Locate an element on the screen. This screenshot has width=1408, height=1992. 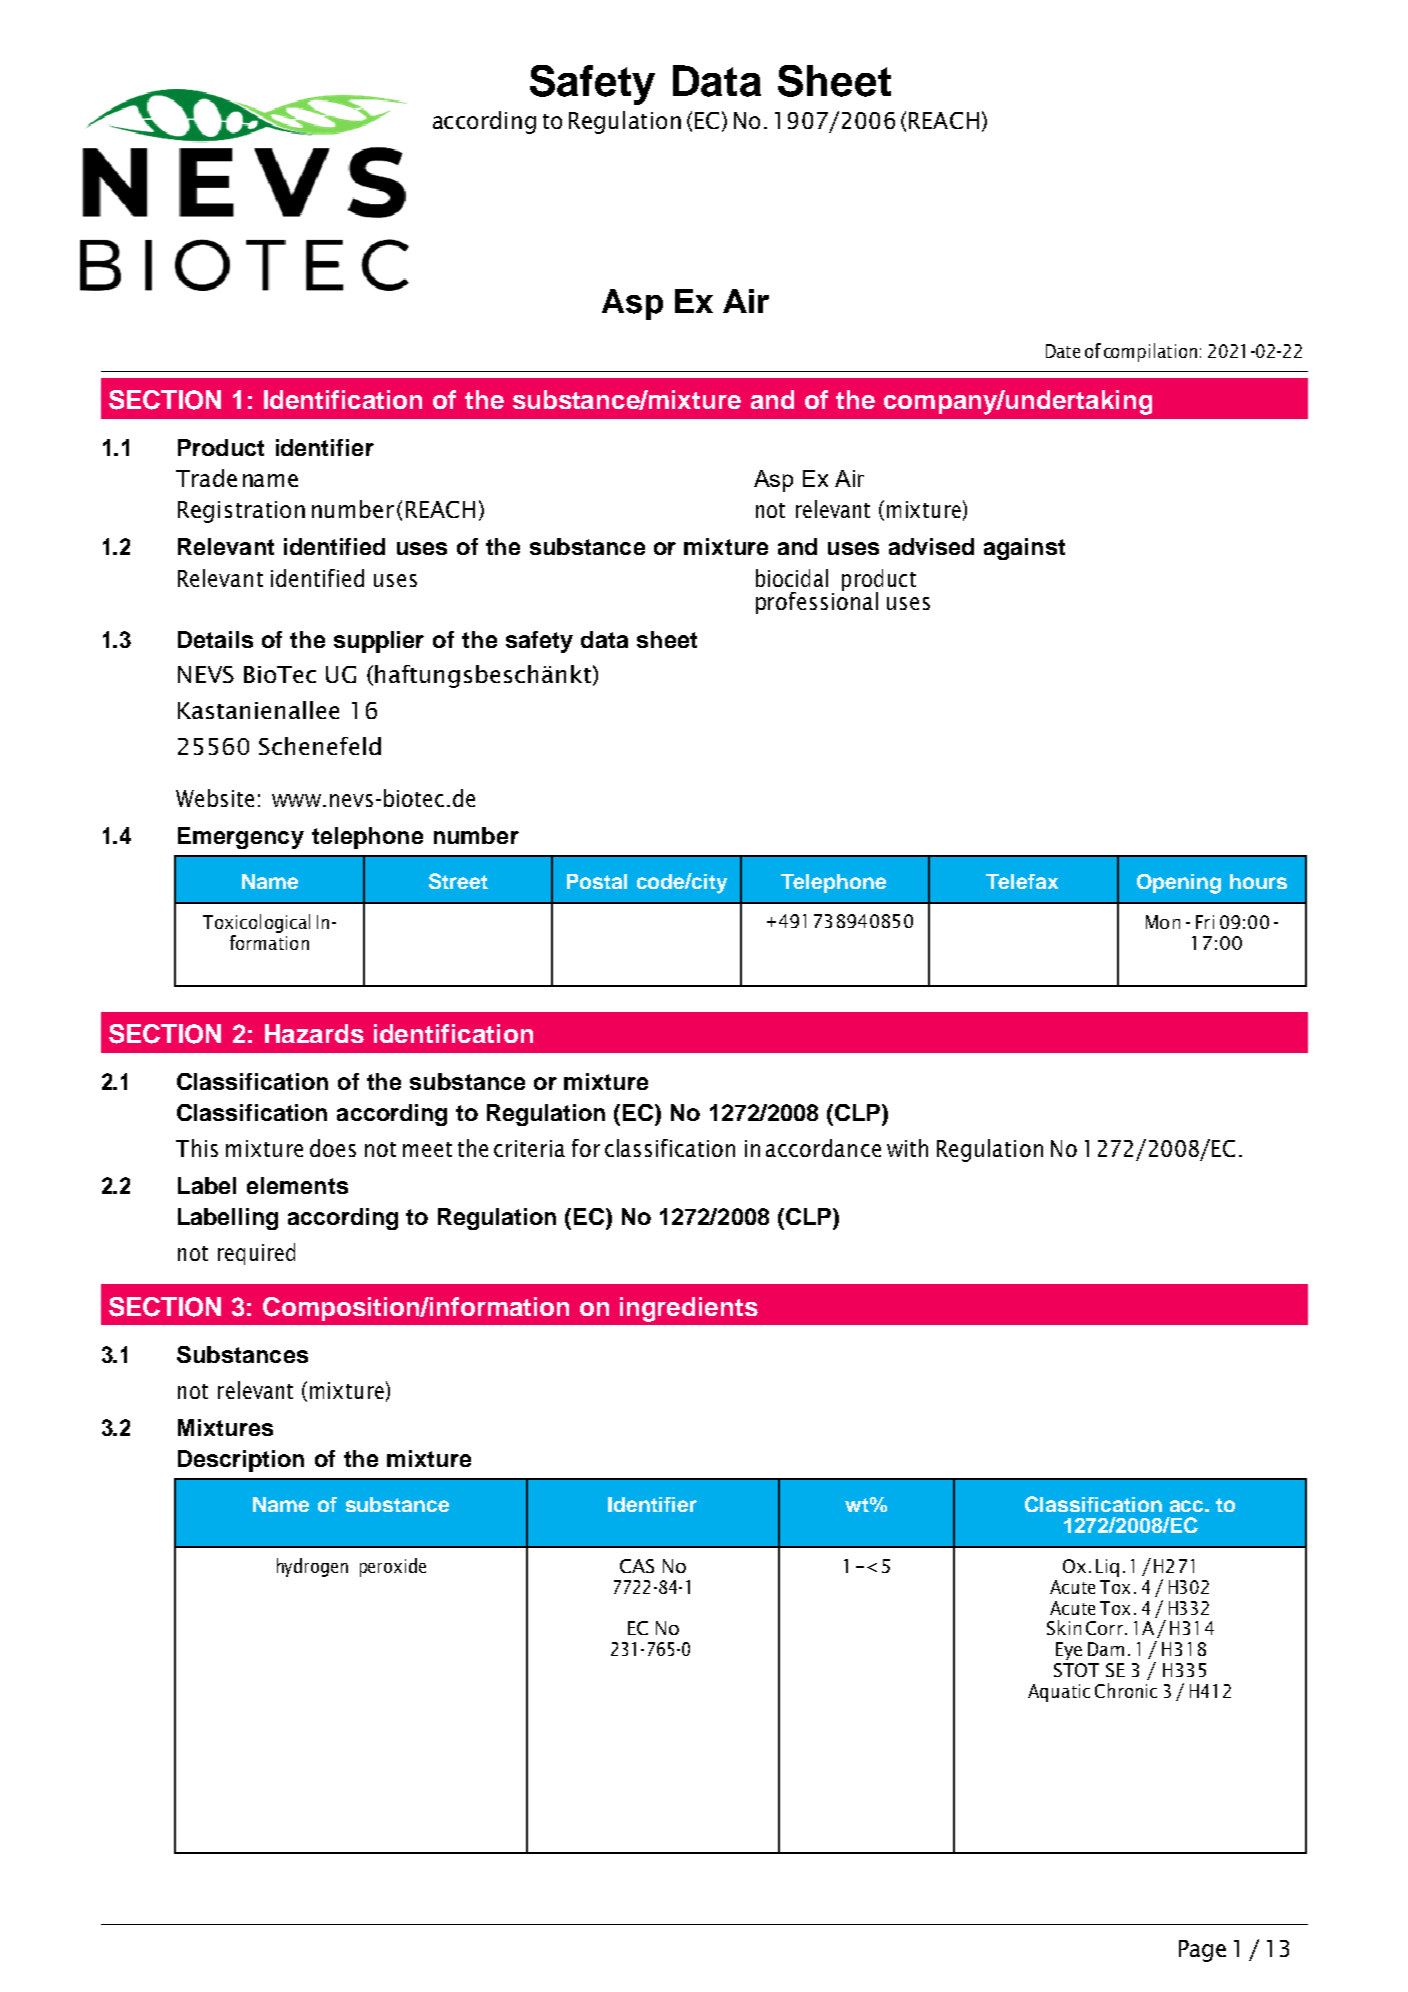
Page is located at coordinates (1202, 1951).
